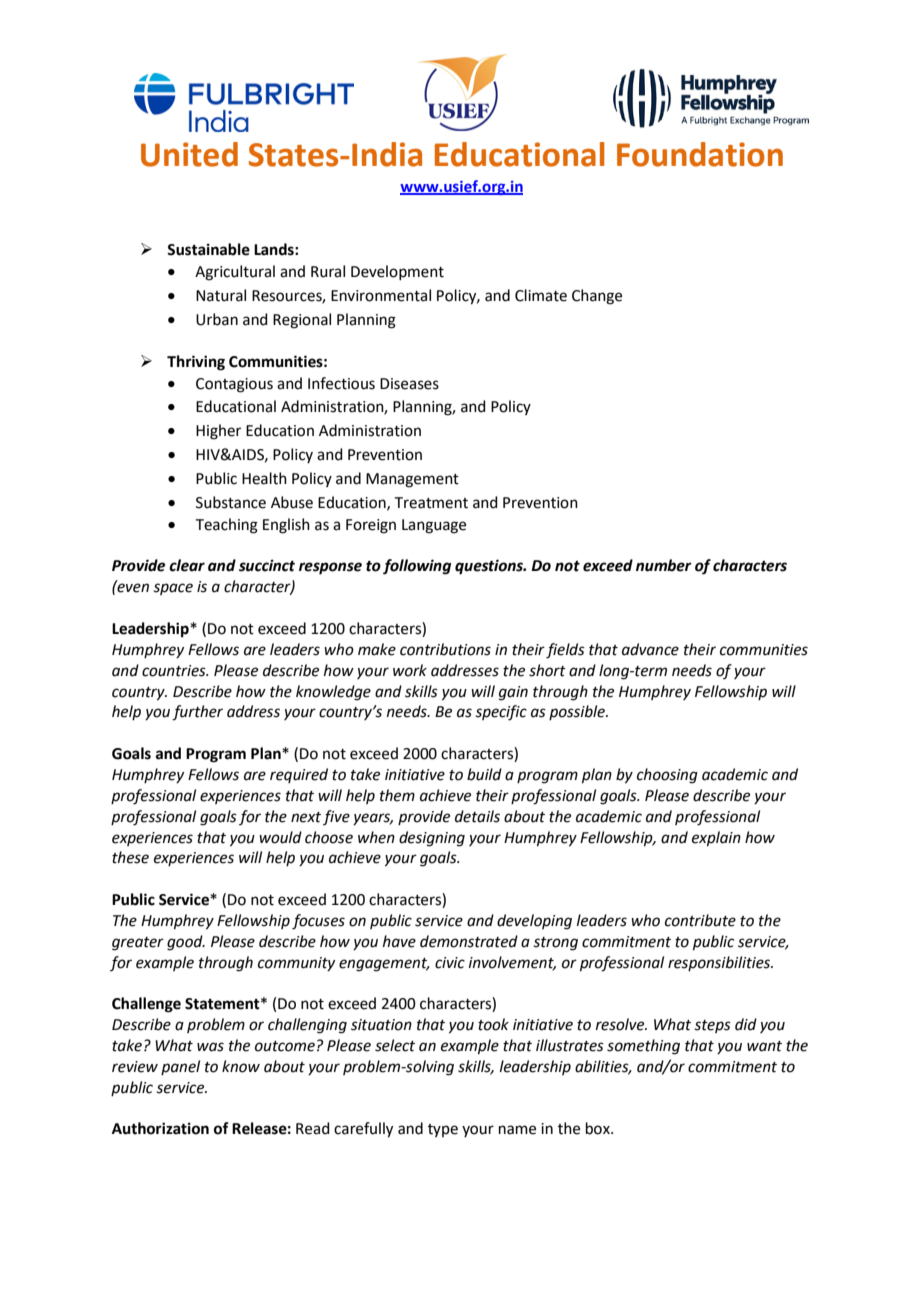 Image resolution: width=924 pixels, height=1308 pixels. What do you see at coordinates (189, 154) in the document?
I see `United` at bounding box center [189, 154].
